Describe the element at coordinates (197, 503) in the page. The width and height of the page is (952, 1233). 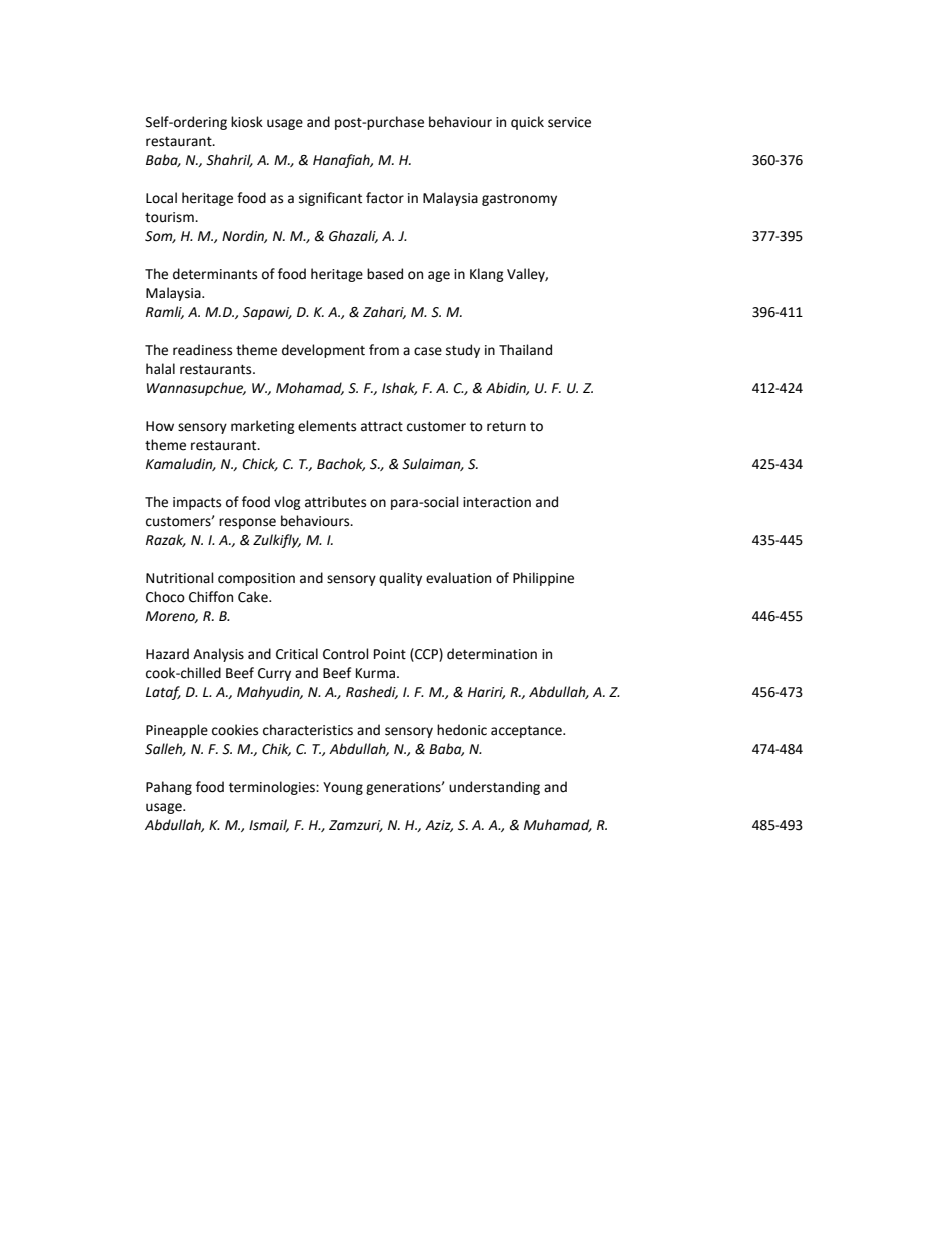
I see `impacts` at that location.
